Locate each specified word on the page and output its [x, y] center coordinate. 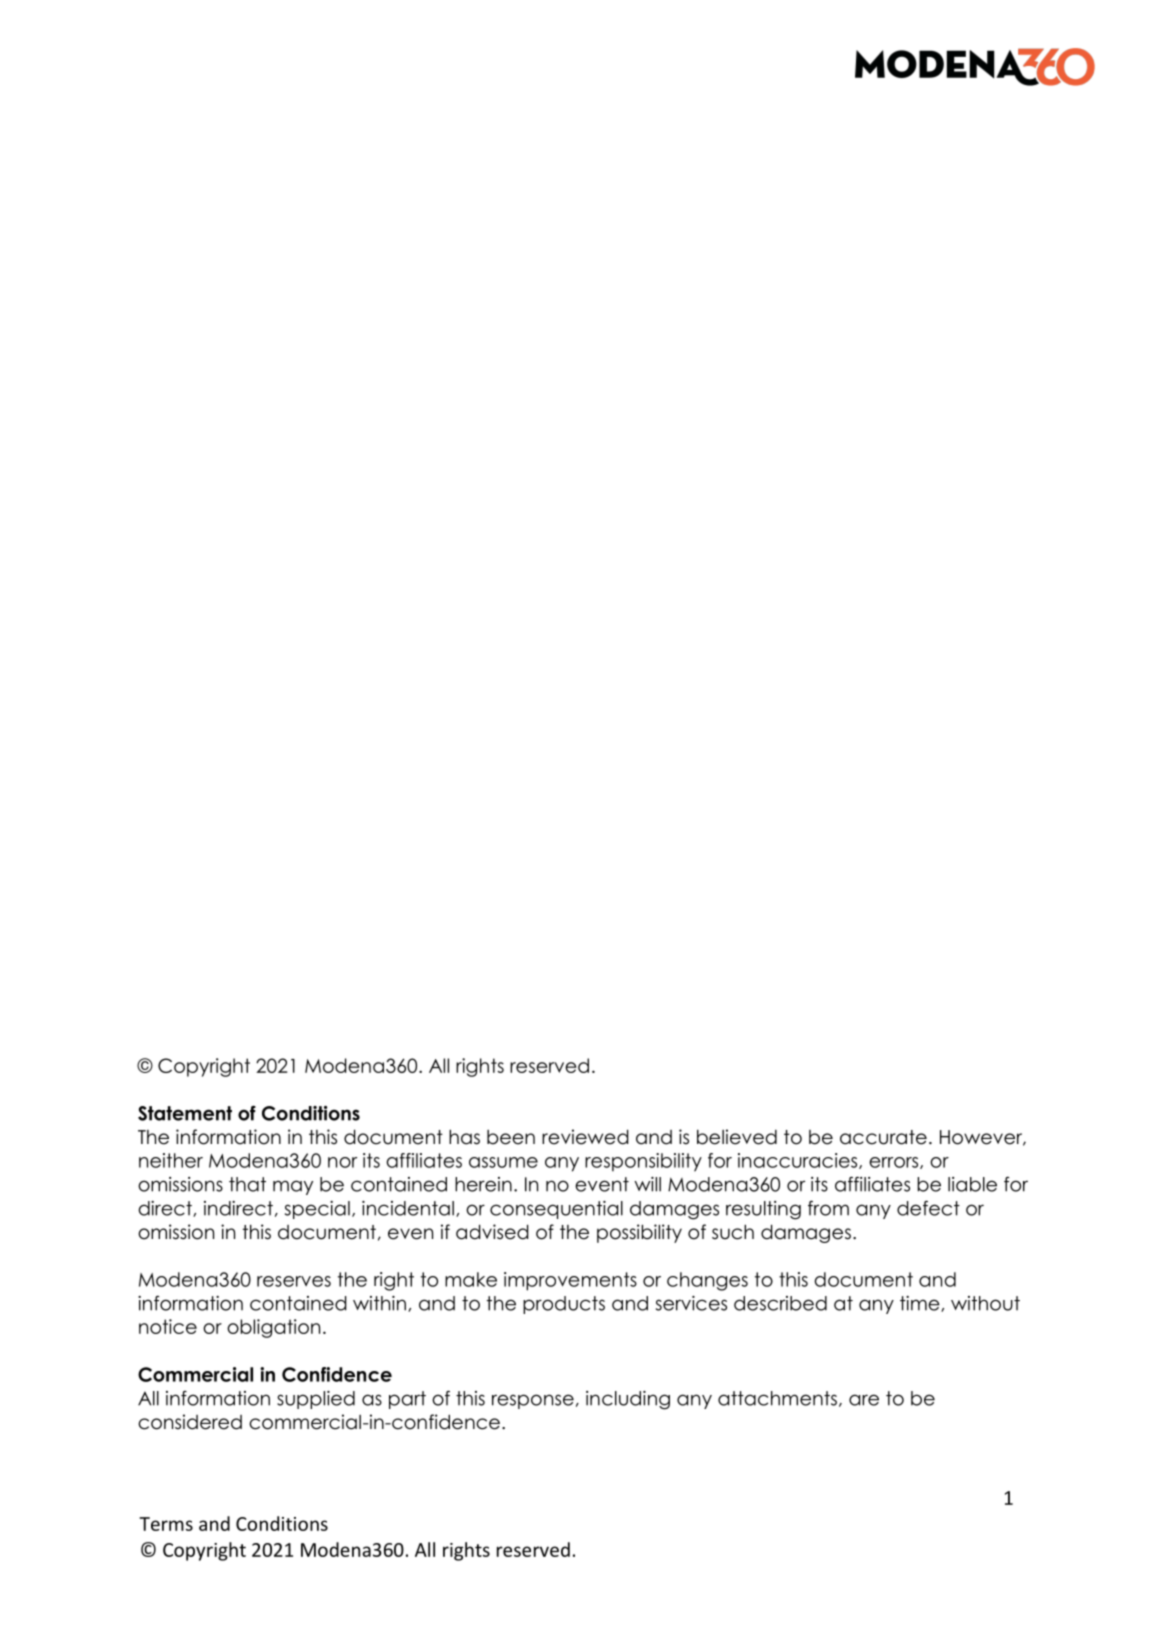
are [864, 1400]
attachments [777, 1398]
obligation [273, 1328]
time [921, 1304]
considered [190, 1422]
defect [928, 1208]
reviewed [585, 1137]
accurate [883, 1137]
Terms [166, 1524]
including [628, 1400]
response [533, 1401]
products [564, 1305]
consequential [556, 1210]
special [317, 1210]
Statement [185, 1113]
